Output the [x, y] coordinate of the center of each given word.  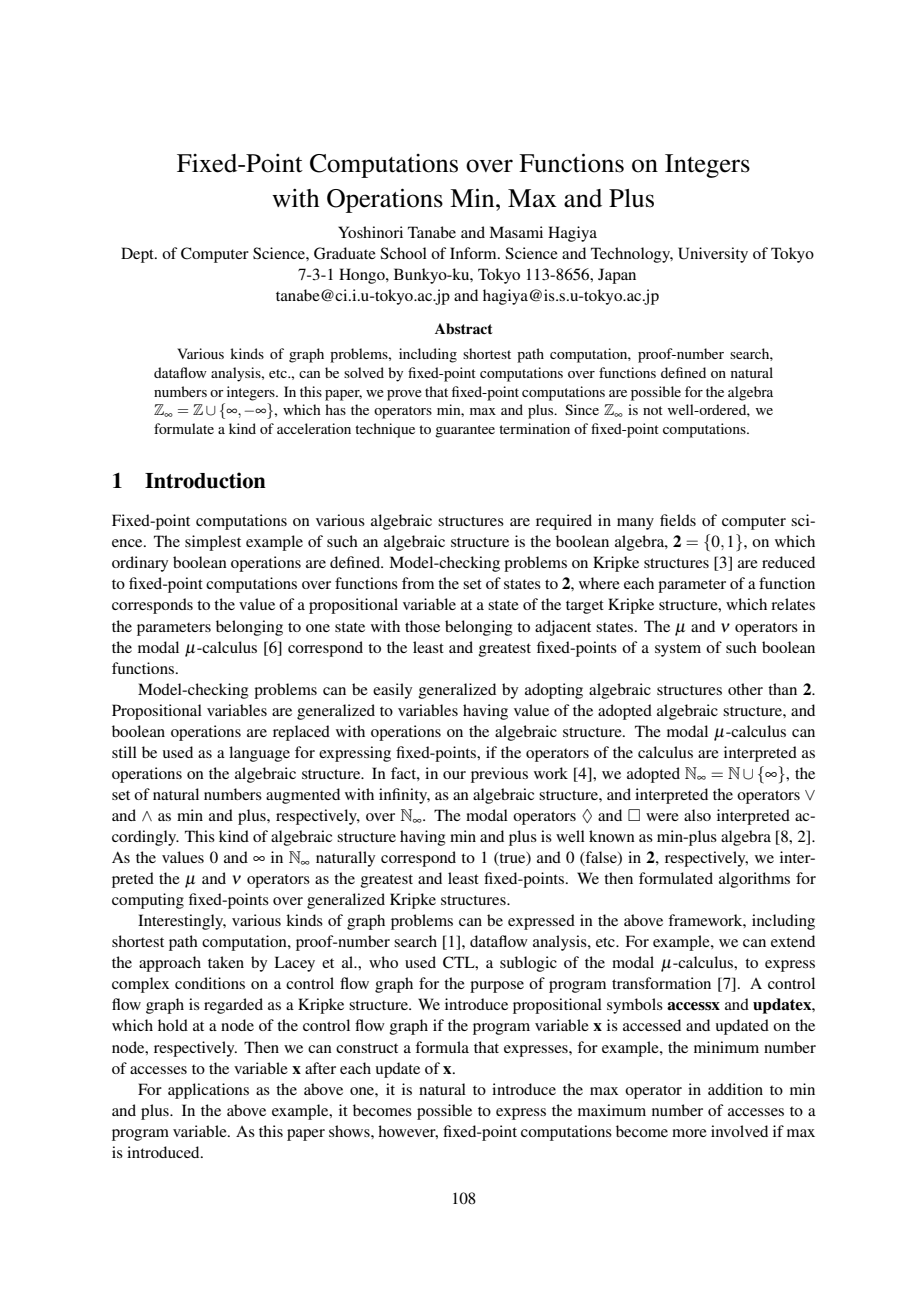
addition [735, 1089]
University [713, 255]
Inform [474, 253]
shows [350, 1131]
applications [208, 1091]
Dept [138, 255]
